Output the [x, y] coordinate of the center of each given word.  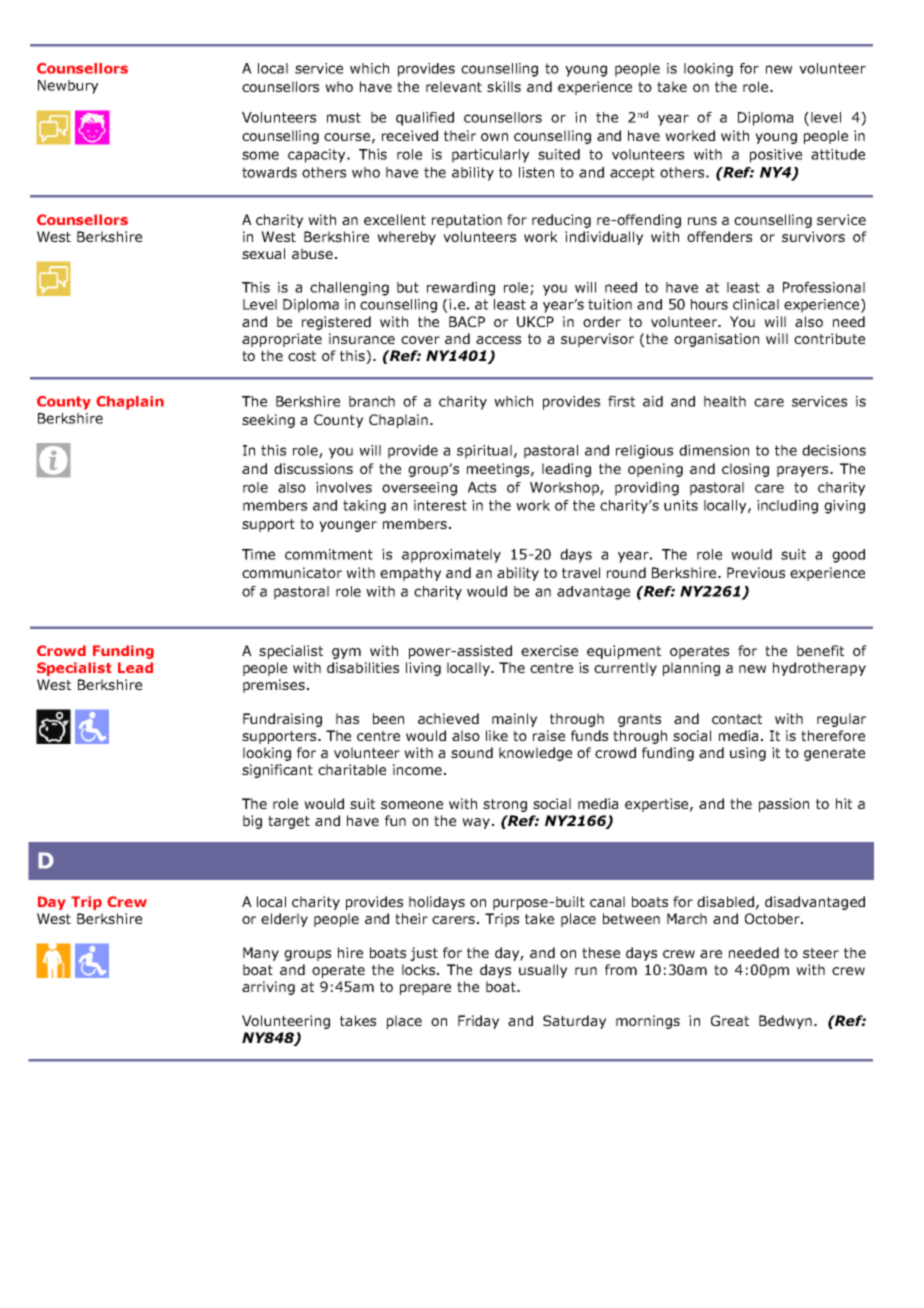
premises [274, 686]
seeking [268, 421]
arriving [268, 988]
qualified [425, 119]
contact [737, 719]
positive [776, 156]
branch [372, 401]
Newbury [68, 87]
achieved [448, 718]
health [725, 401]
